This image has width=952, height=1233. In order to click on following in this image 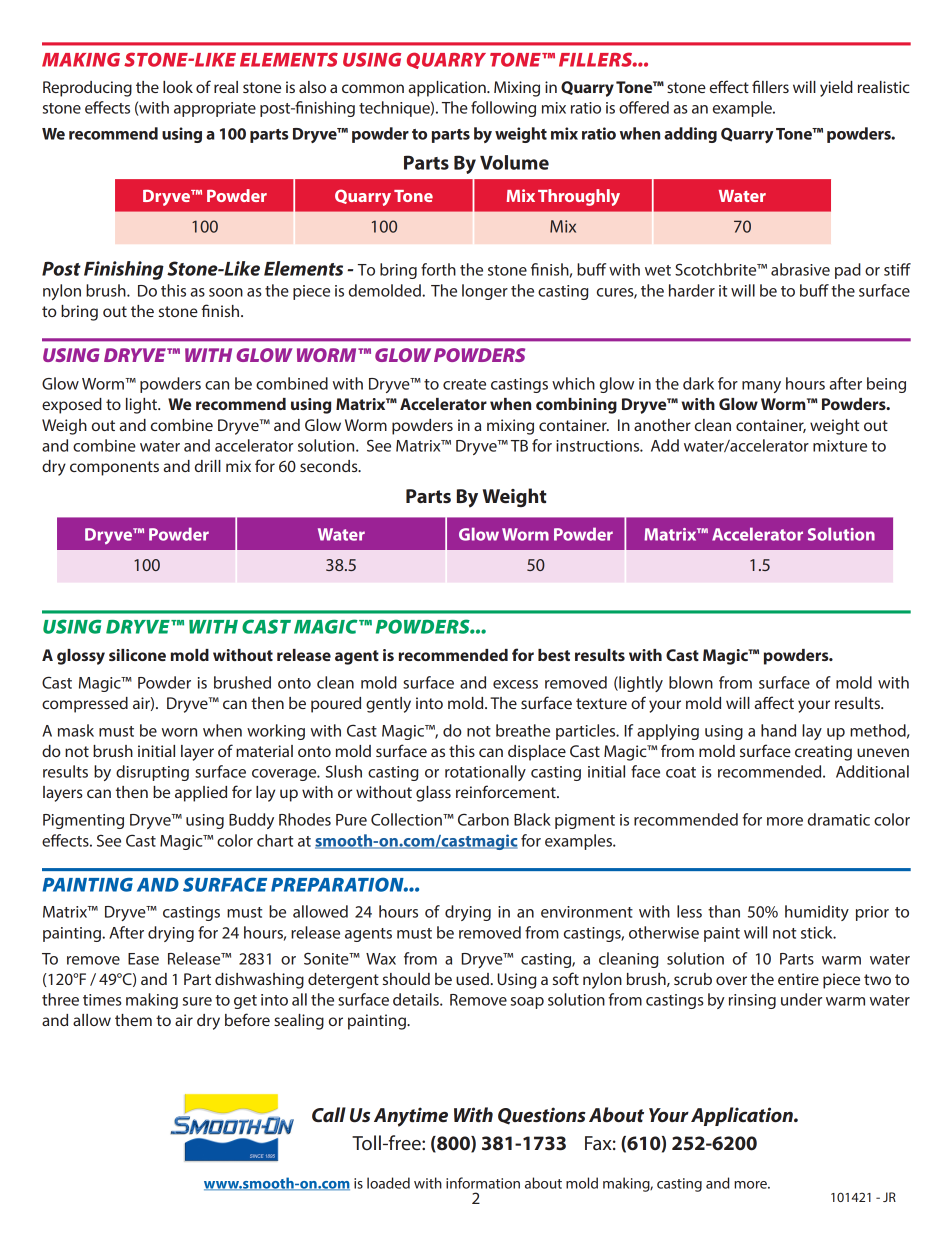, I will do `click(503, 109)`.
